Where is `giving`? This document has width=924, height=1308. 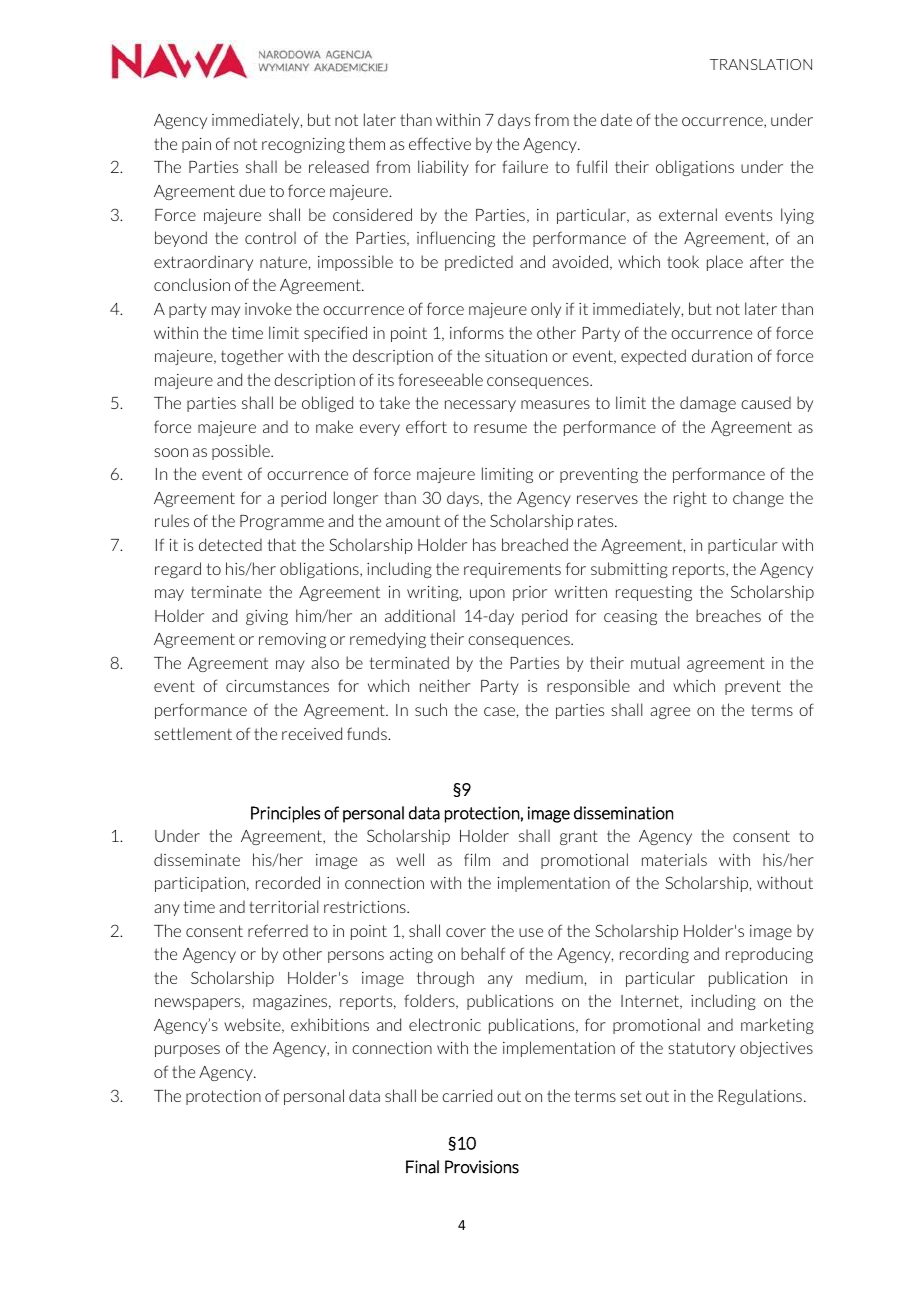
giving is located at coordinates (267, 617).
